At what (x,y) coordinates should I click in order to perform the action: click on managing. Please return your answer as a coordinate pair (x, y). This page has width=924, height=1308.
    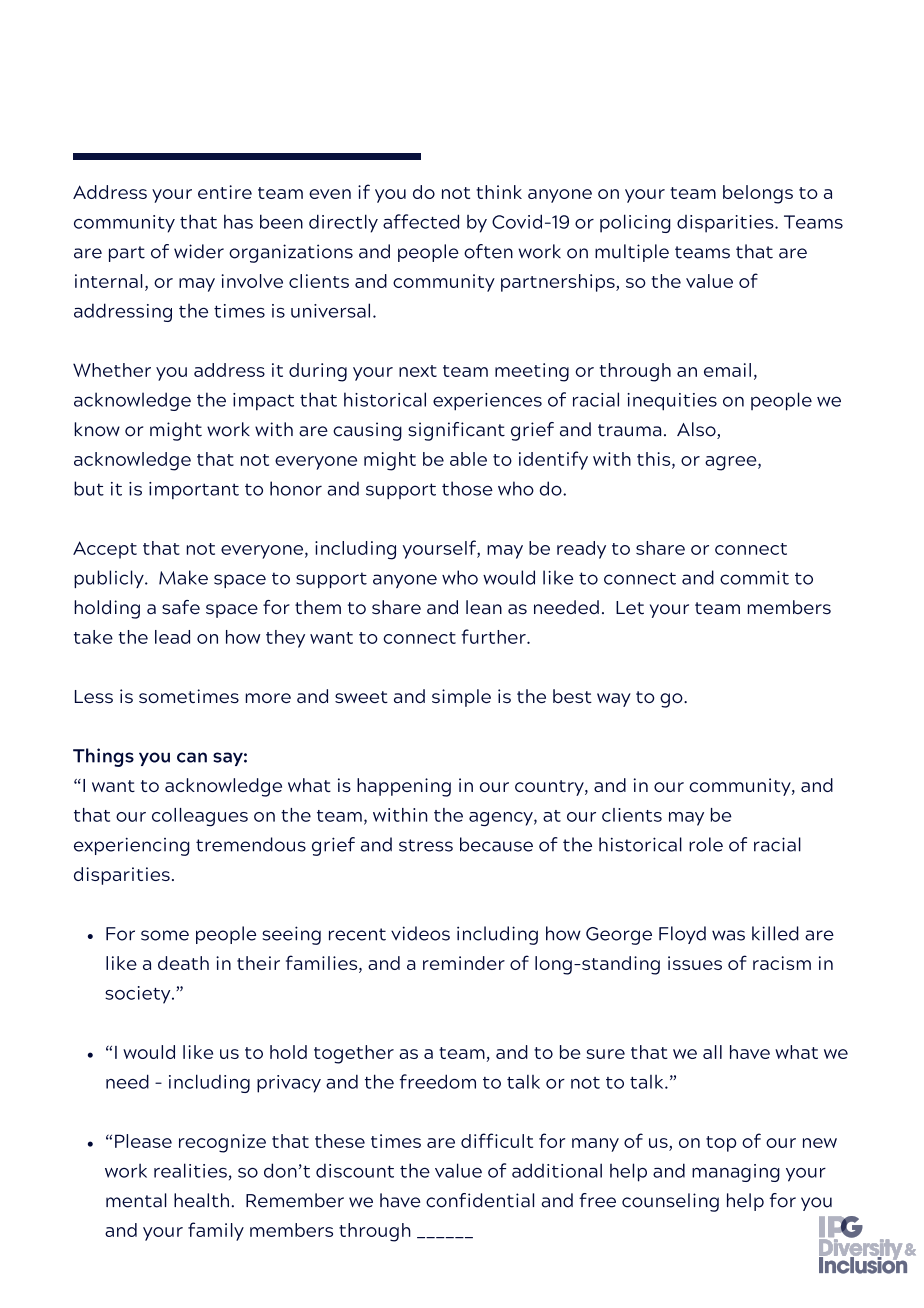
    Looking at the image, I should click on (736, 1173).
